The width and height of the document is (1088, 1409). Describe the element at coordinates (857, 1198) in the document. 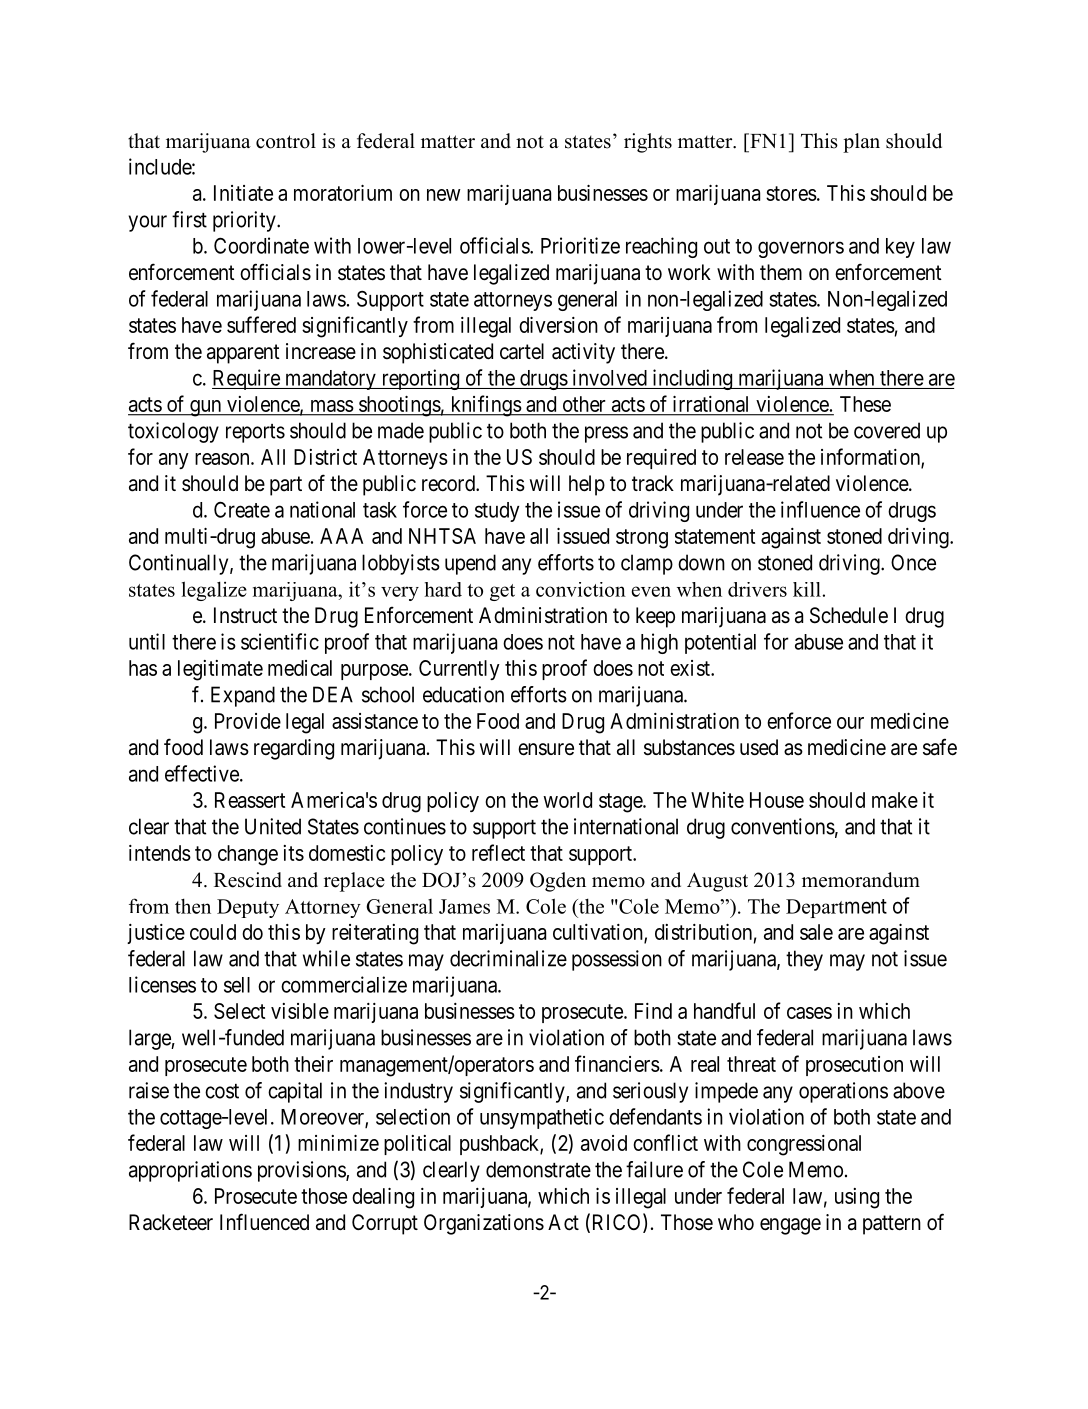

I see `using` at that location.
